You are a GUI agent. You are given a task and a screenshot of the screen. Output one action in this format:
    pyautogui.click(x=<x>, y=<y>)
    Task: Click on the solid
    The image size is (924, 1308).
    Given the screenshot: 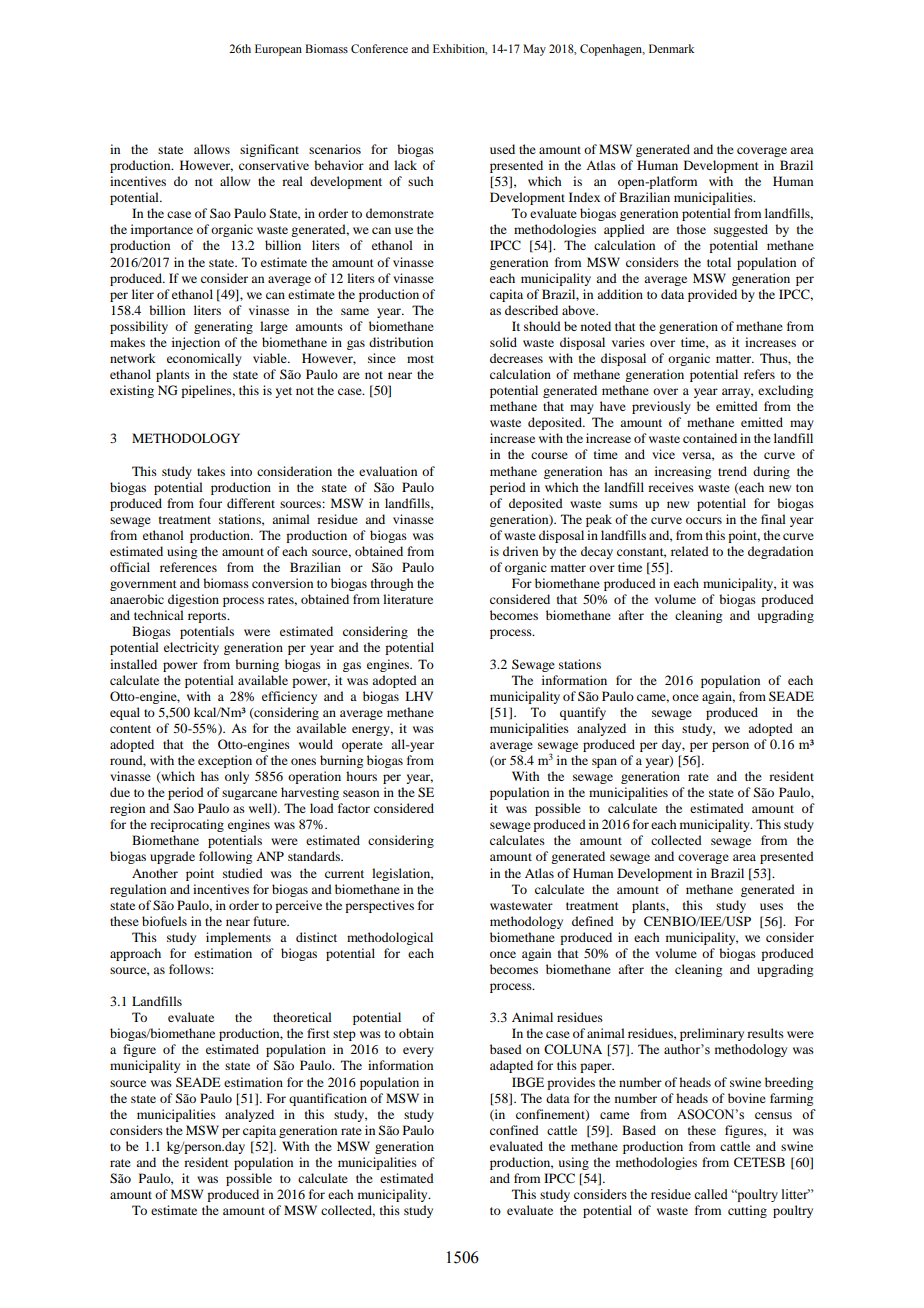 What is the action you would take?
    pyautogui.click(x=503, y=342)
